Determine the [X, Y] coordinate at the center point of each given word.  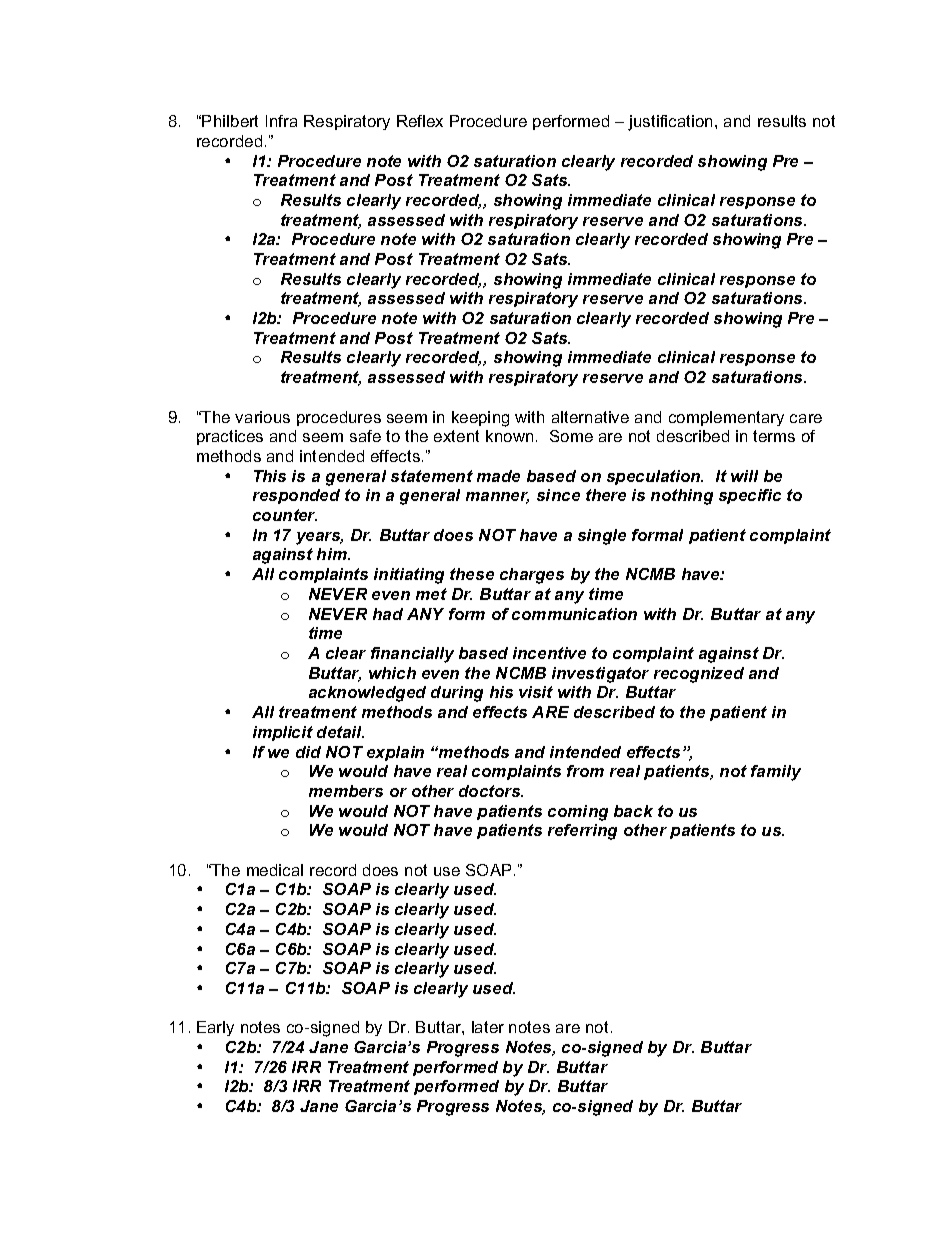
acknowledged [367, 694]
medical [275, 870]
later [488, 1027]
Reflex [420, 121]
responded [296, 496]
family [776, 773]
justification [672, 123]
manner [497, 498]
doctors [491, 791]
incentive [549, 653]
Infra [281, 121]
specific [750, 496]
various [262, 417]
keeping [480, 419]
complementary [726, 418]
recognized [699, 675]
